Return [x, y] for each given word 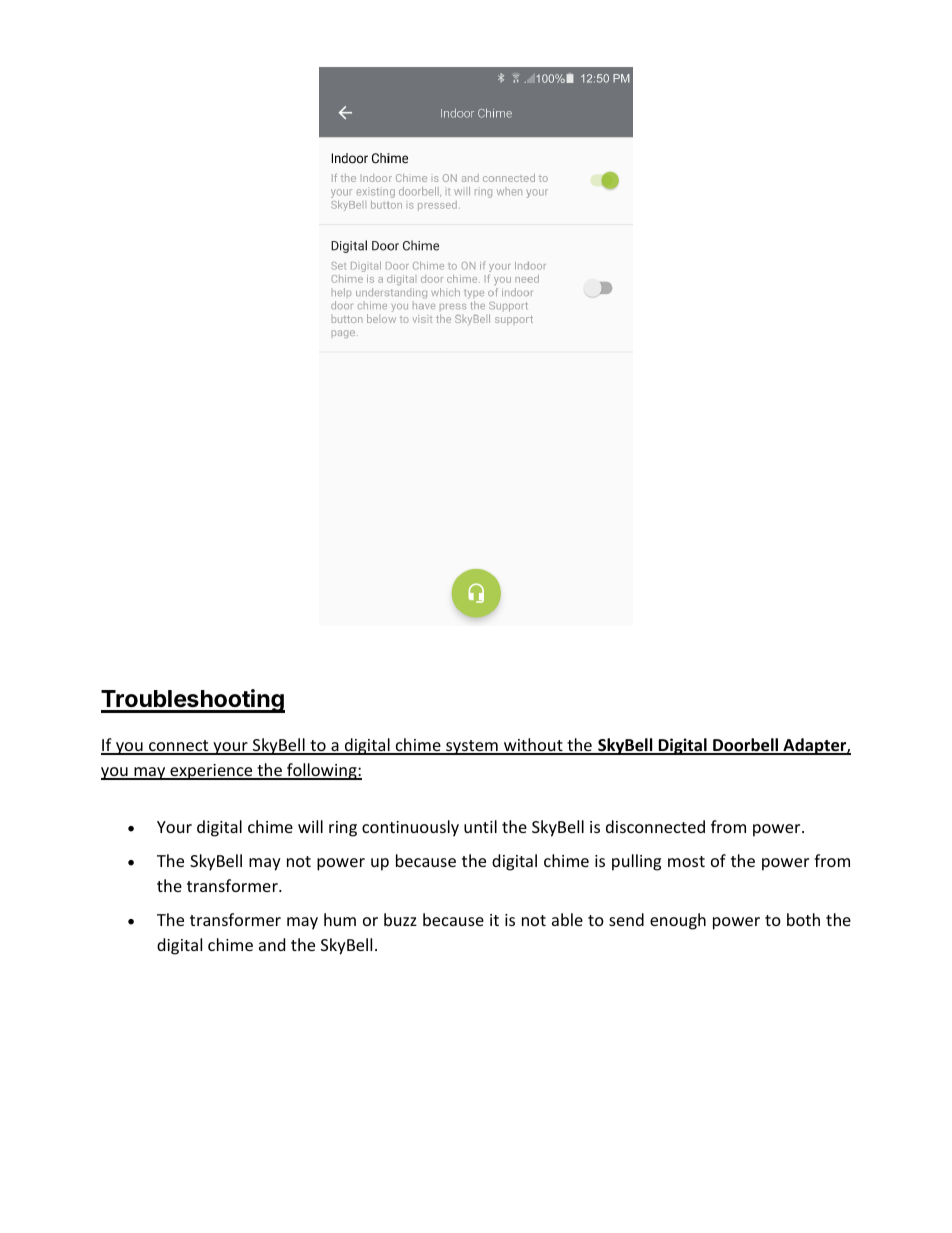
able [567, 919]
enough [678, 921]
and [272, 944]
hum [340, 919]
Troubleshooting [193, 701]
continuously [410, 828]
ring [343, 829]
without [533, 746]
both [803, 919]
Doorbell [745, 746]
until [480, 826]
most [686, 861]
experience [211, 772]
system [472, 747]
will [310, 826]
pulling [636, 862]
